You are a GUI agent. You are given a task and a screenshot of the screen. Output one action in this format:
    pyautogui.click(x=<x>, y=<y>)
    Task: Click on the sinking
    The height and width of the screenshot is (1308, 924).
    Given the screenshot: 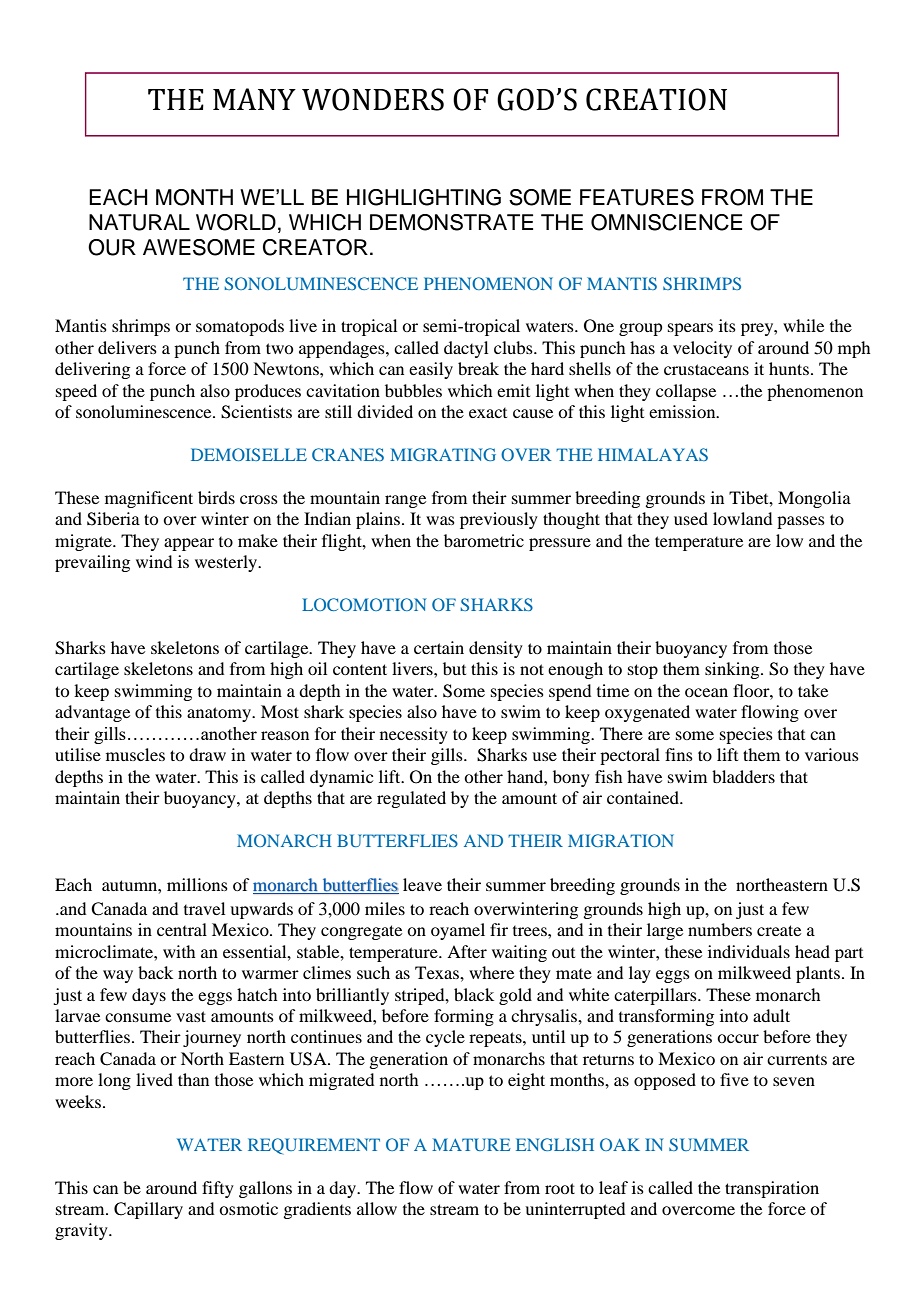 What is the action you would take?
    pyautogui.click(x=733, y=670)
